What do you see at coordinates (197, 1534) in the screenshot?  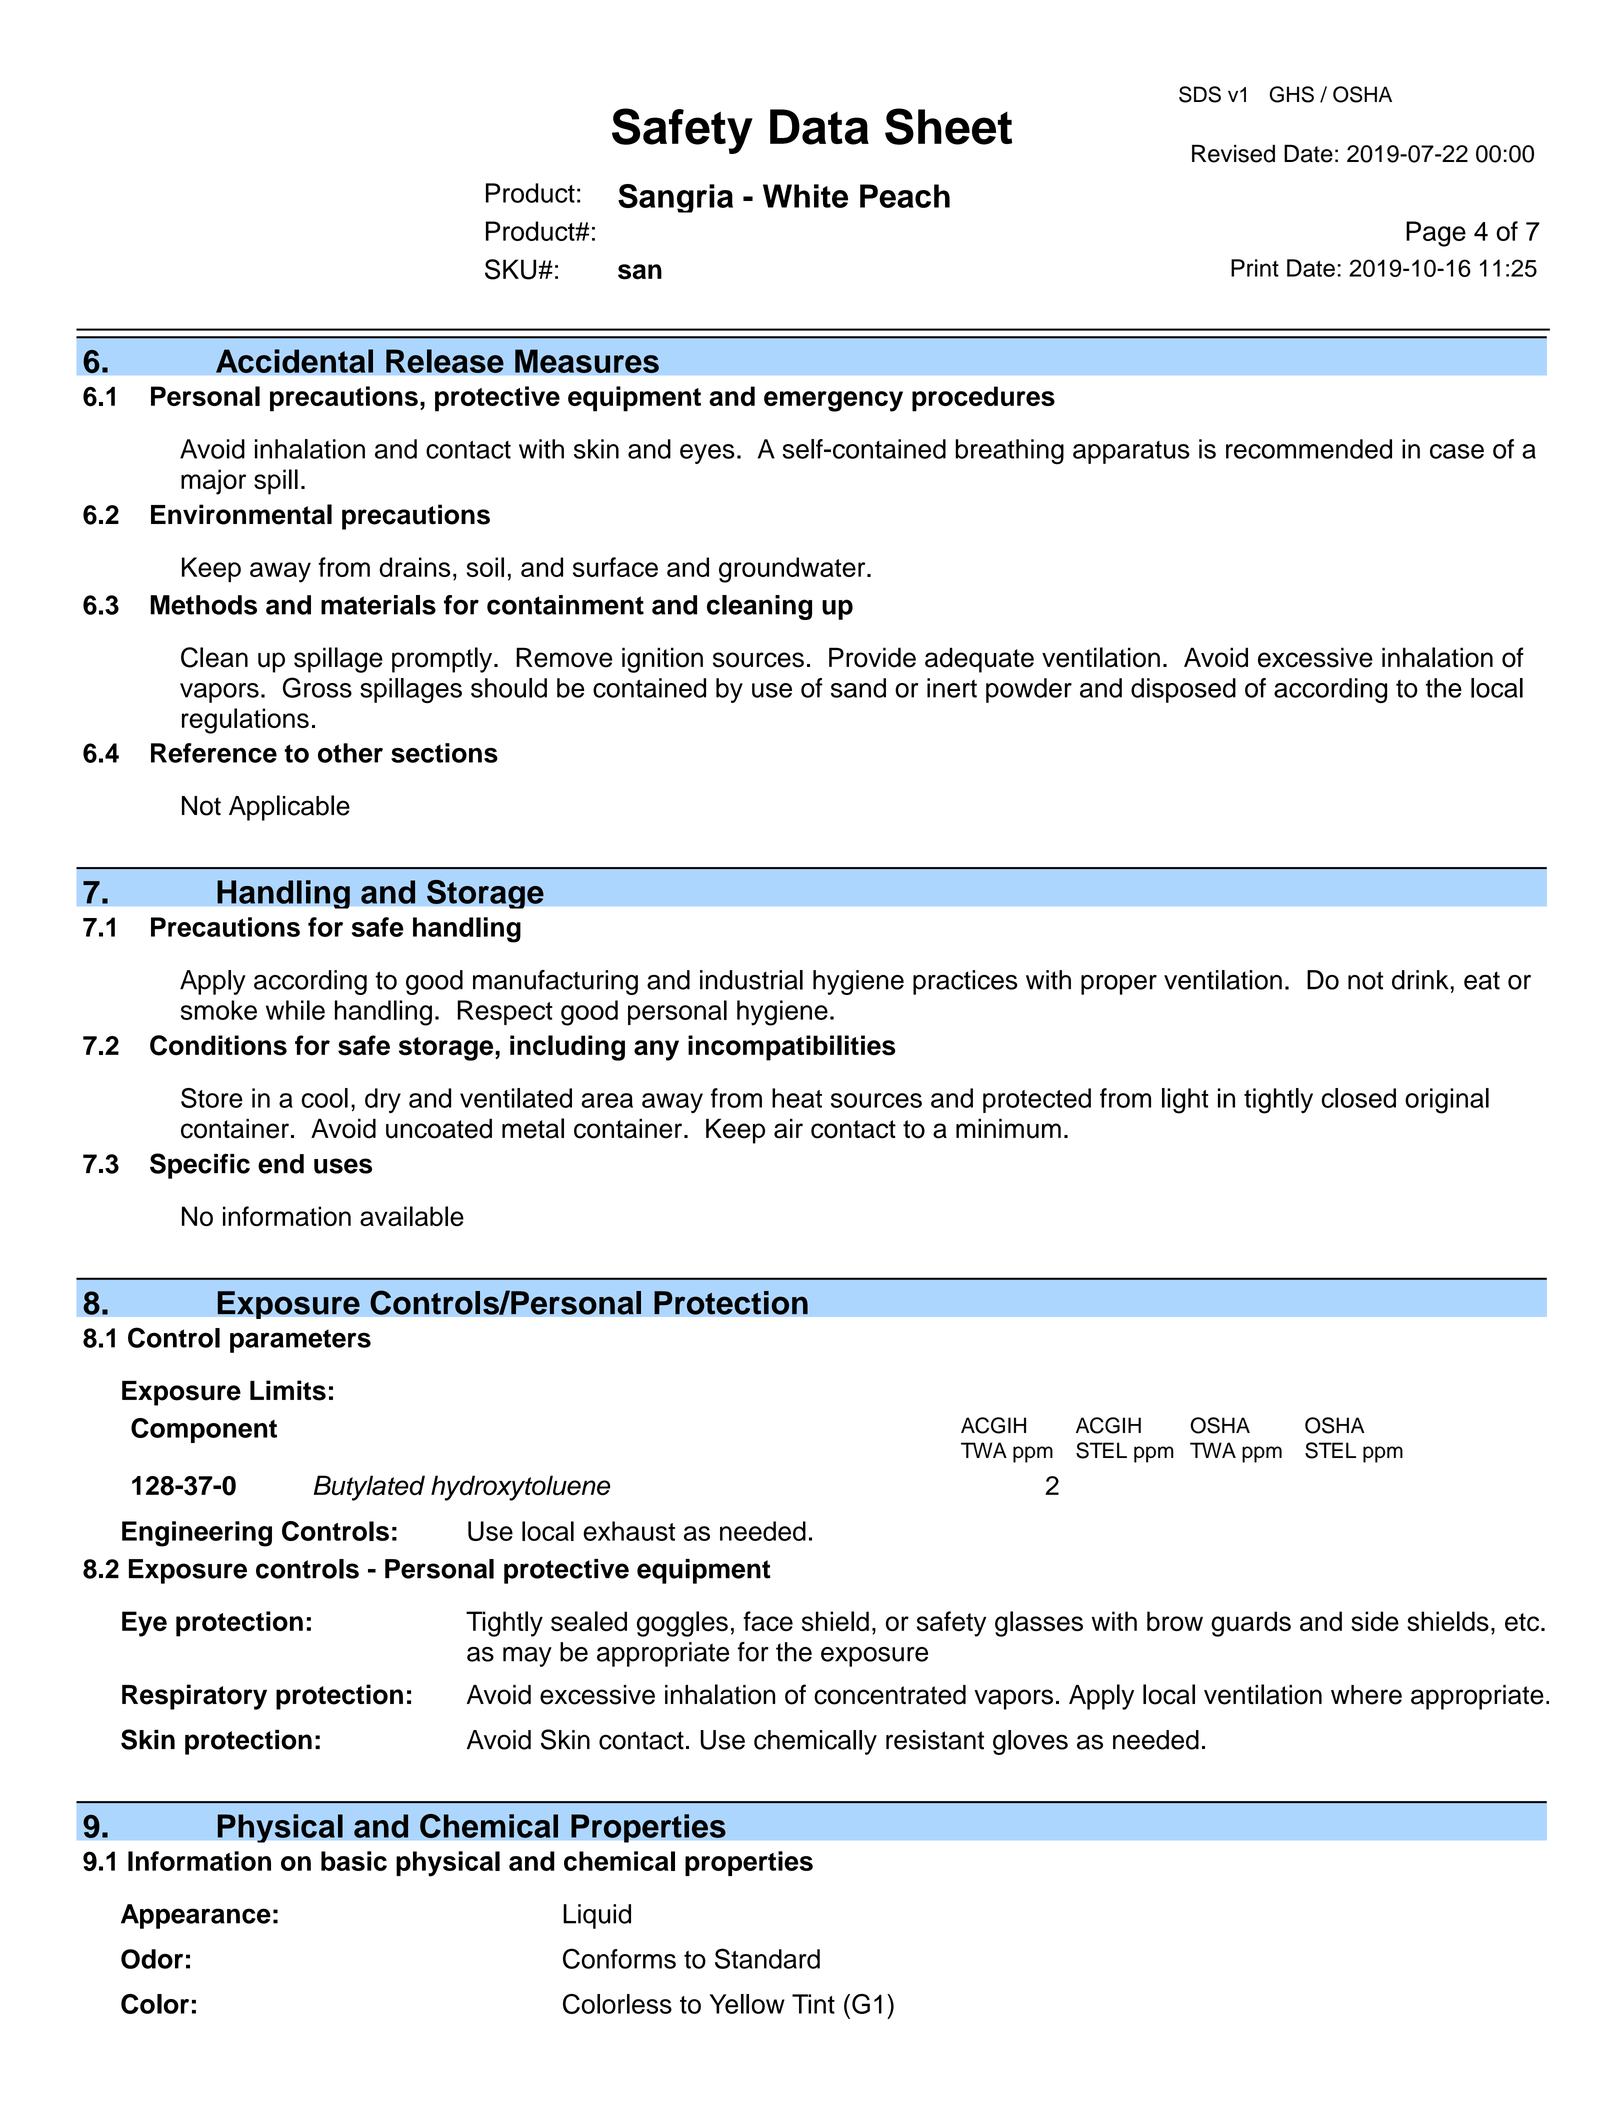 I see `Engineering` at bounding box center [197, 1534].
